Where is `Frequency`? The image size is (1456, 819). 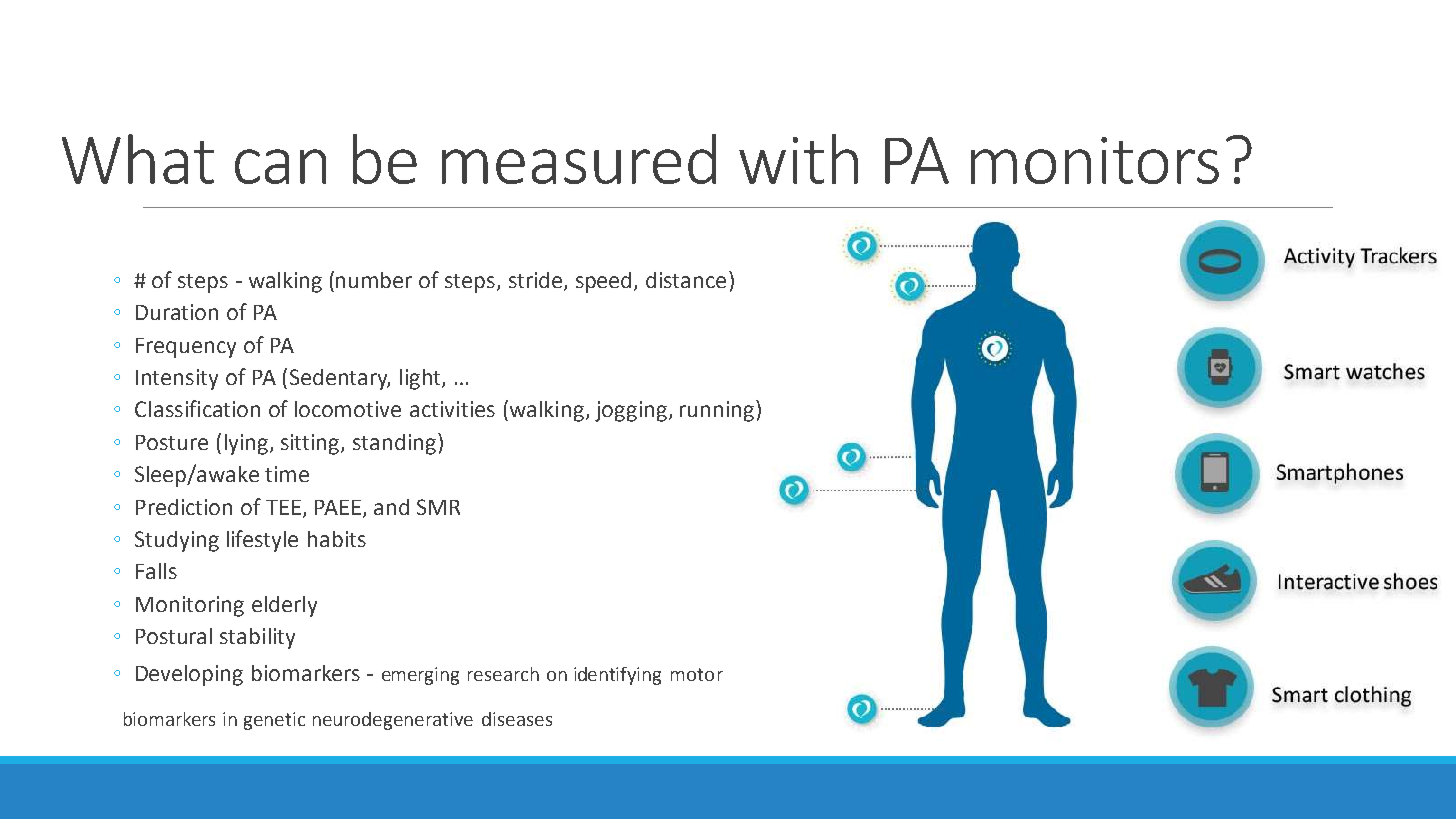
Frequency is located at coordinates (186, 348).
